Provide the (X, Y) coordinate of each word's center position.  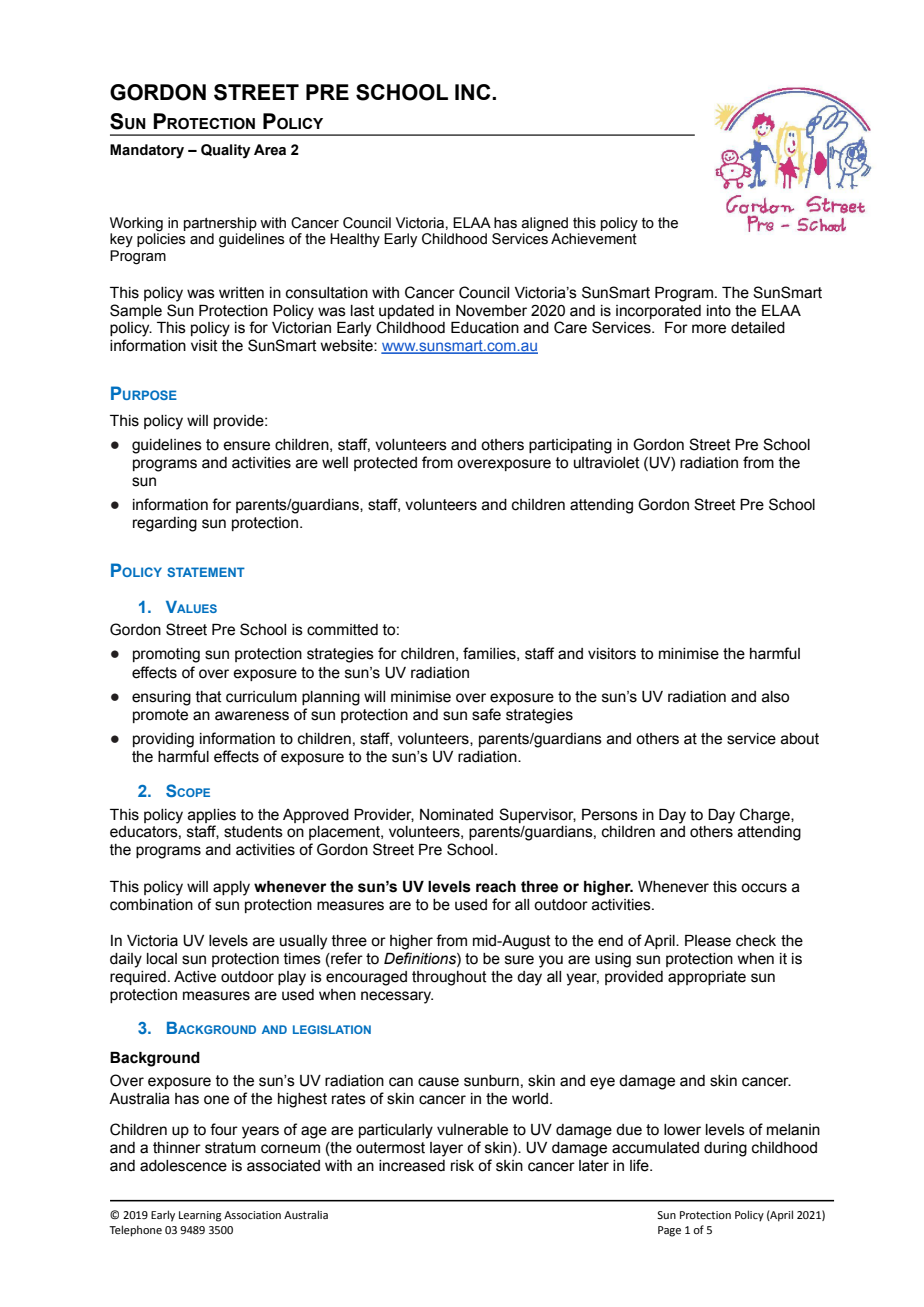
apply (231, 888)
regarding (165, 524)
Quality (226, 151)
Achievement (594, 239)
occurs (764, 888)
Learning (200, 1216)
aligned (544, 224)
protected (385, 464)
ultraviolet (607, 463)
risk (462, 1166)
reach (496, 887)
